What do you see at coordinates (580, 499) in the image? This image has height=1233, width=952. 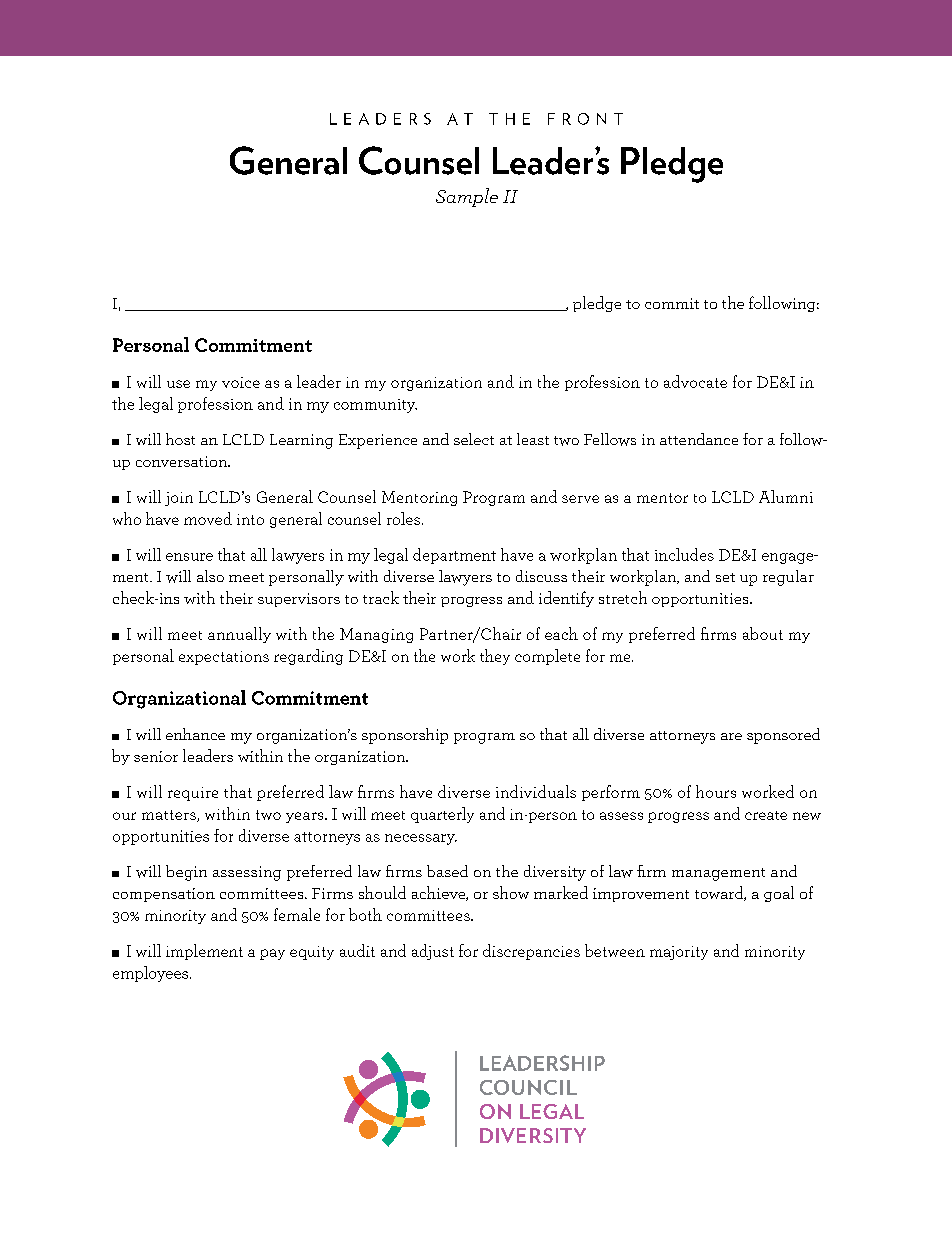 I see `serve` at bounding box center [580, 499].
